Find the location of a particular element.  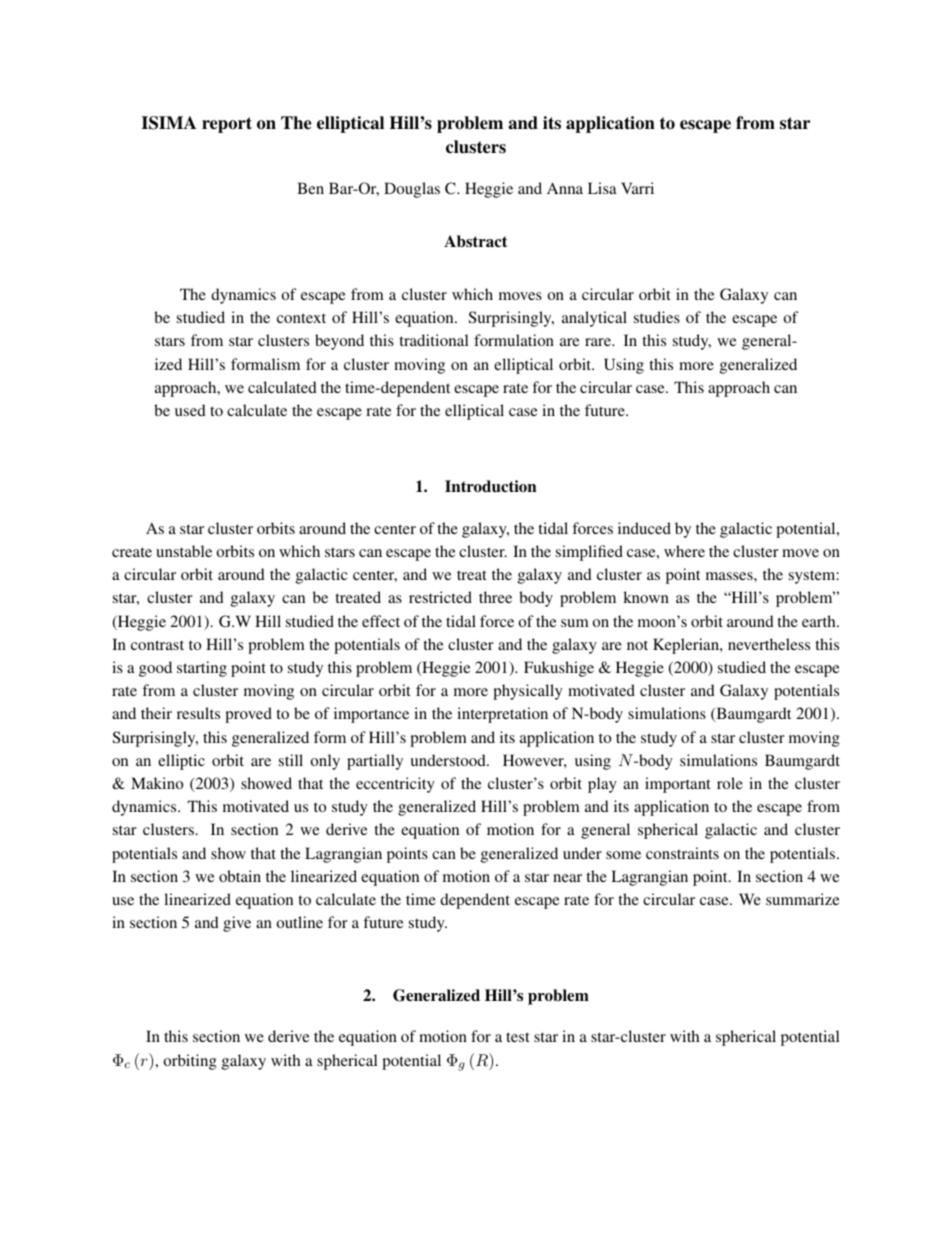

give is located at coordinates (237, 924).
